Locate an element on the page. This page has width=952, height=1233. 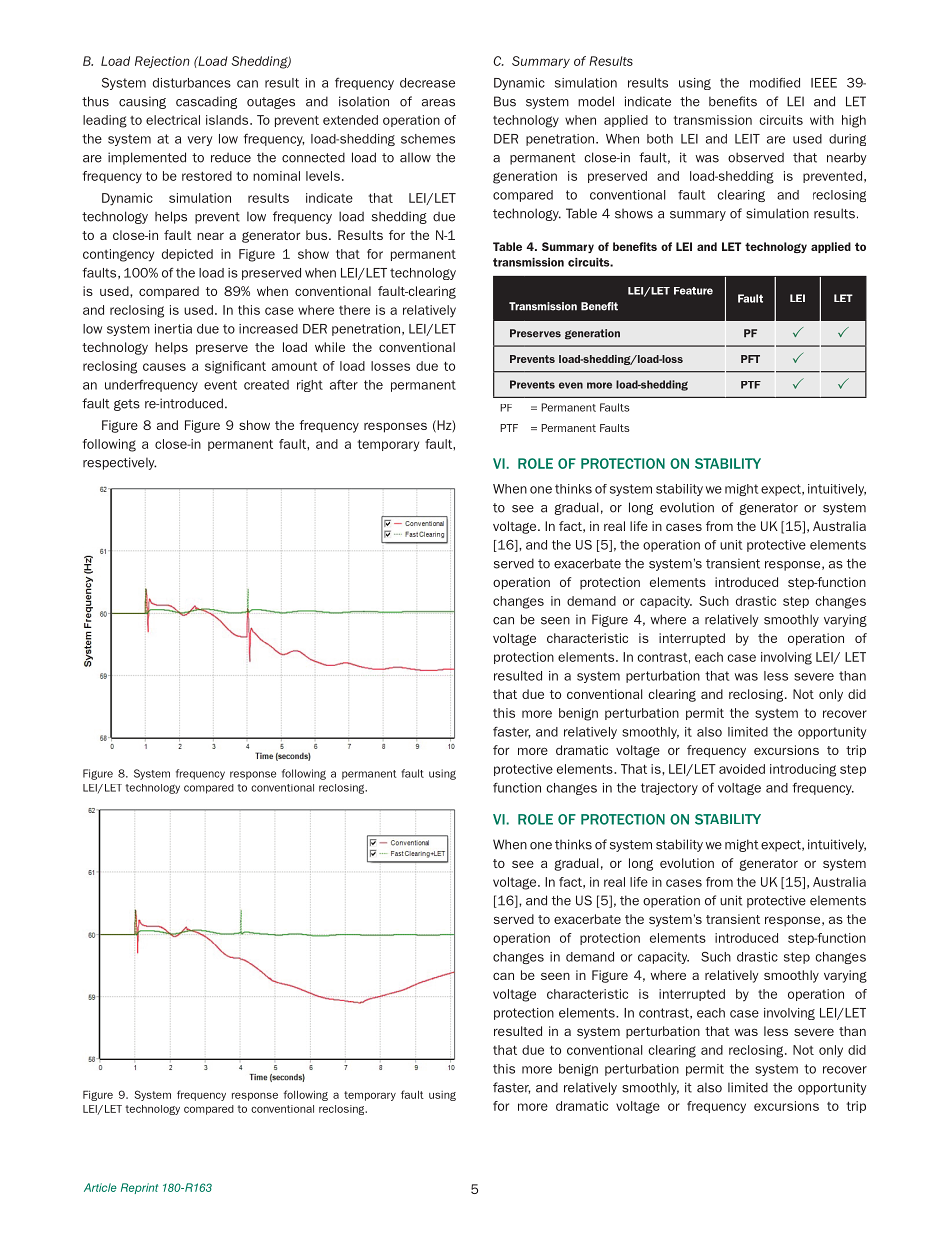
after is located at coordinates (344, 384).
